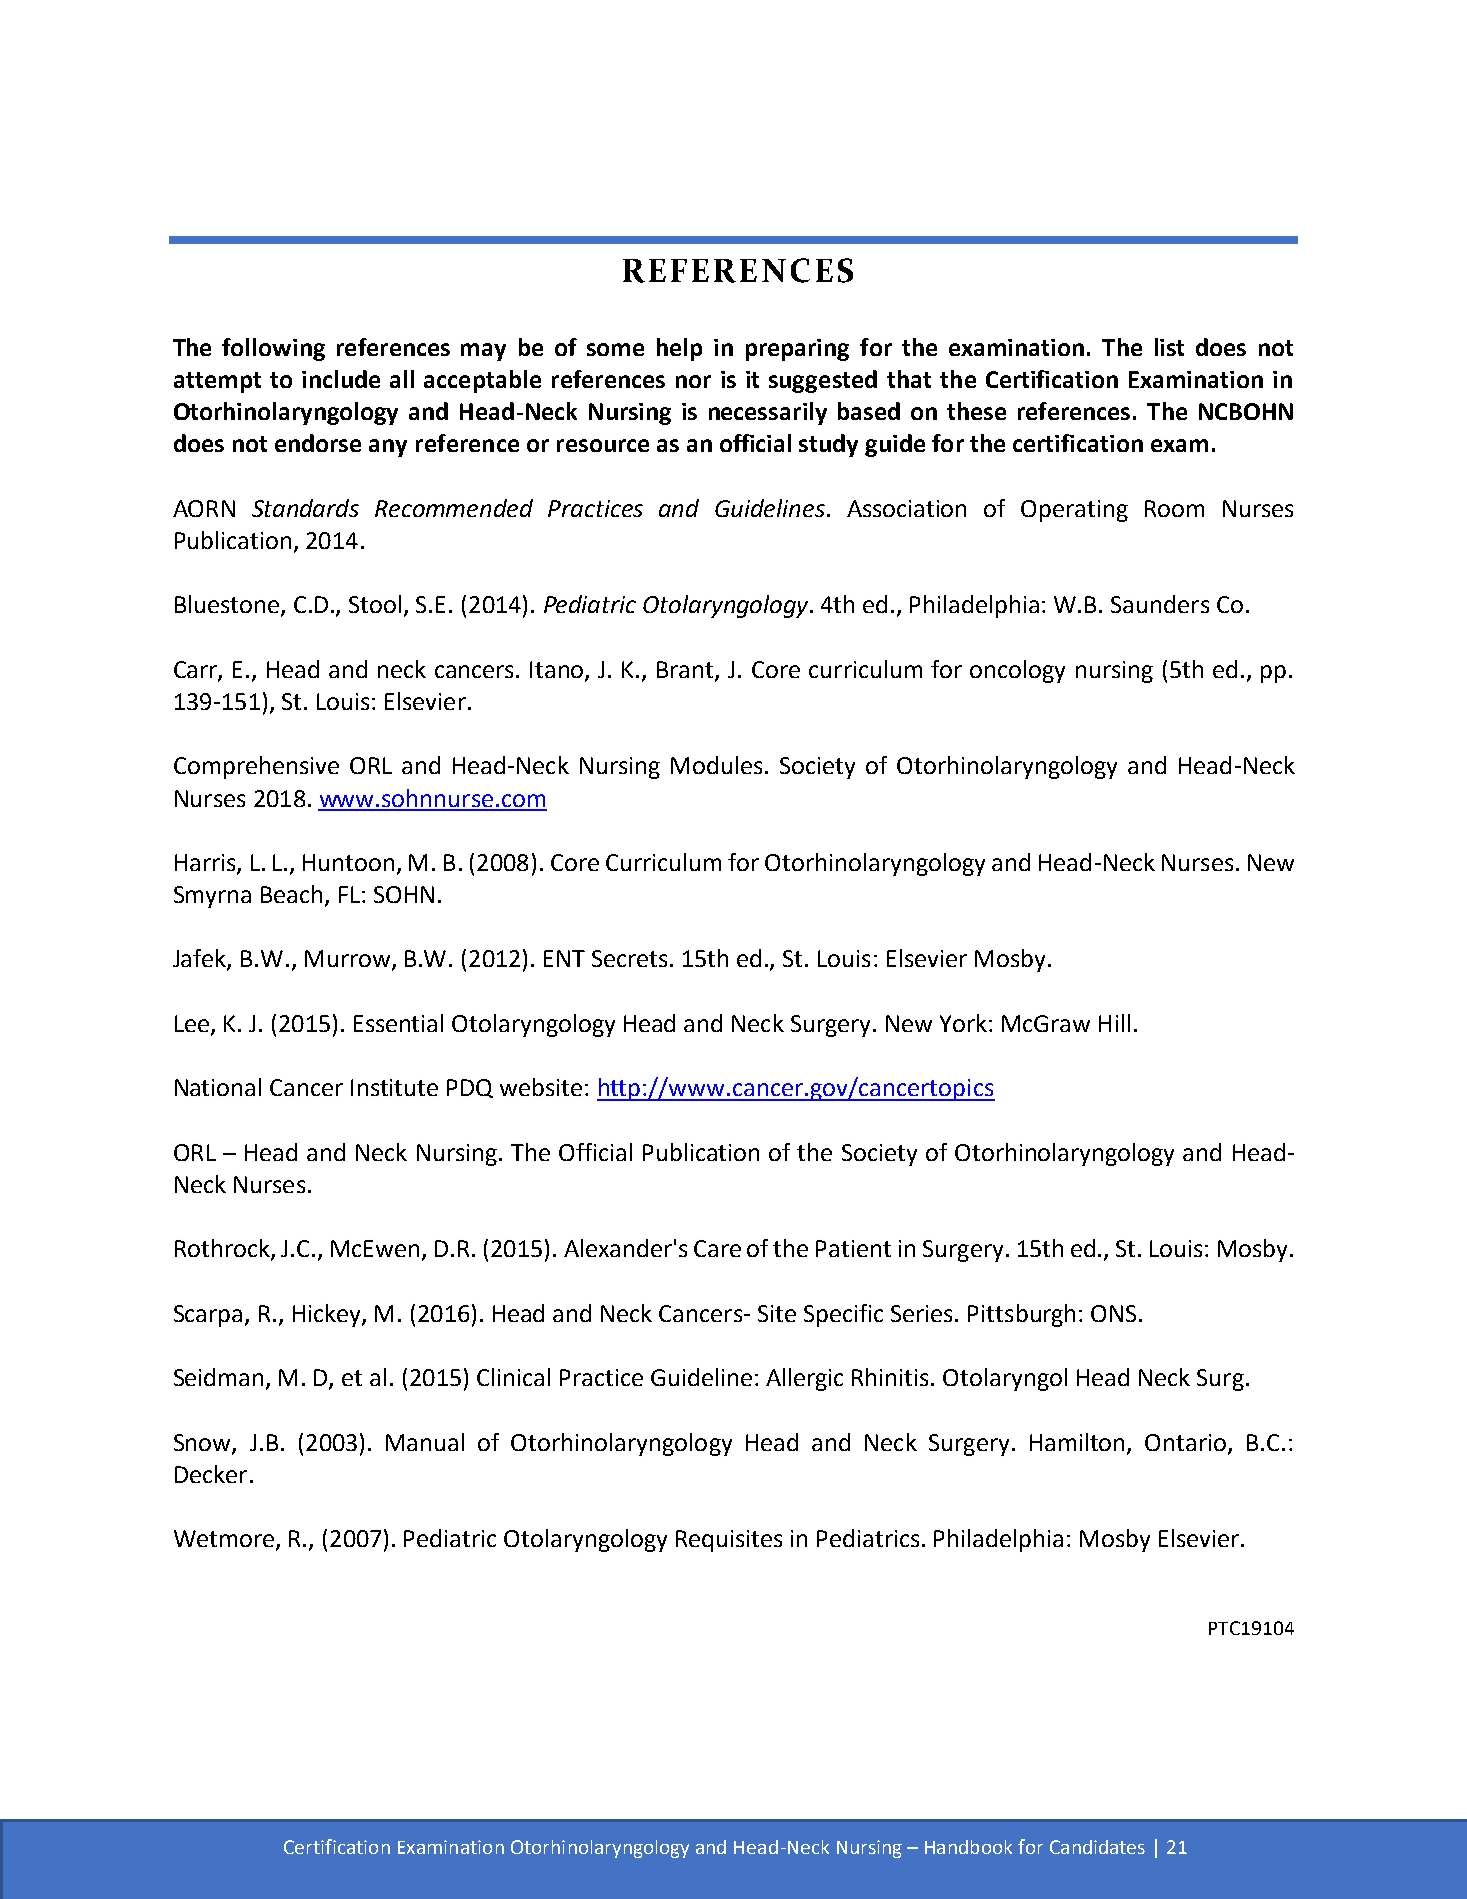 The height and width of the document is (1899, 1467). I want to click on Handbook, so click(968, 1847).
